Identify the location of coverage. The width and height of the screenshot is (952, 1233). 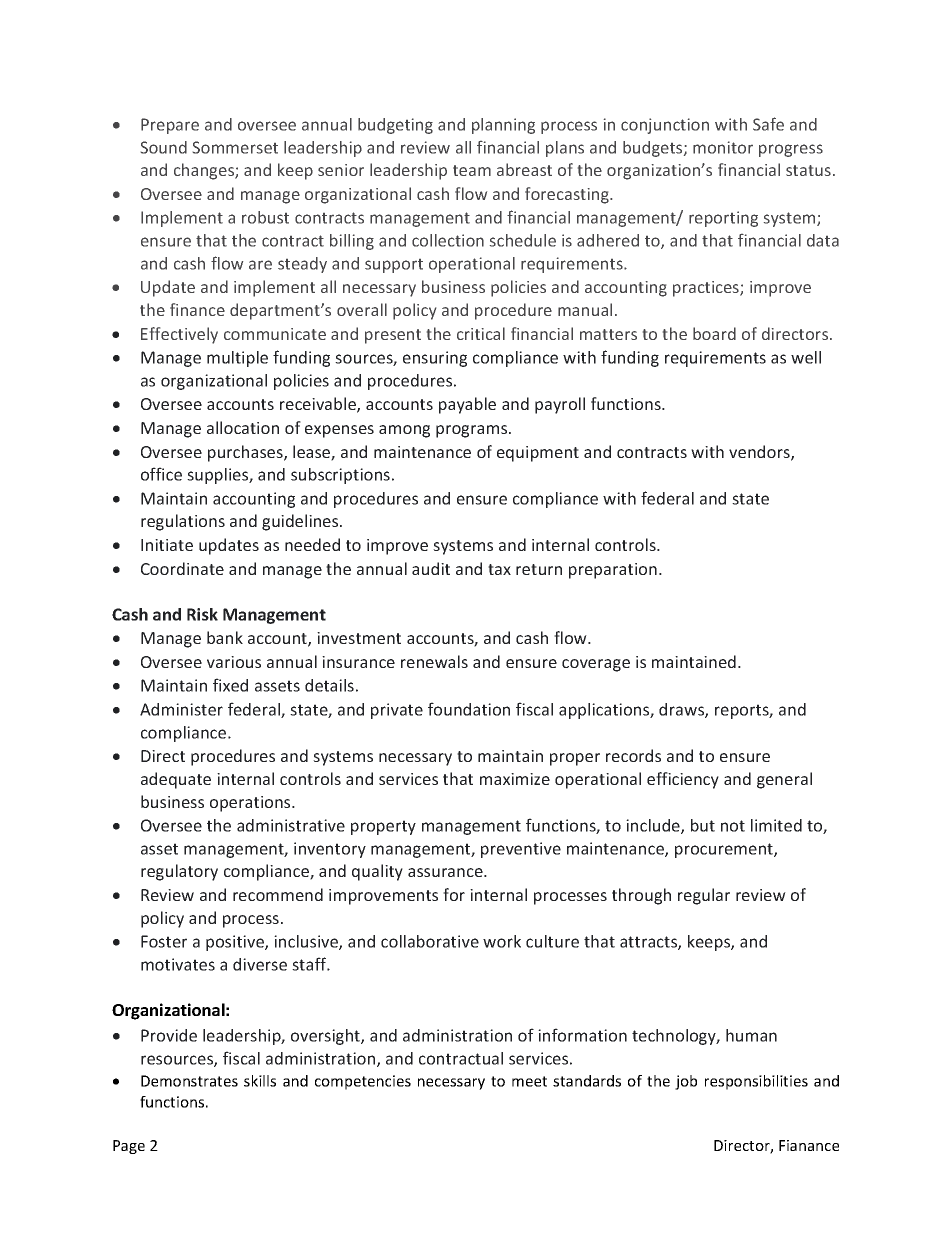
(596, 665).
